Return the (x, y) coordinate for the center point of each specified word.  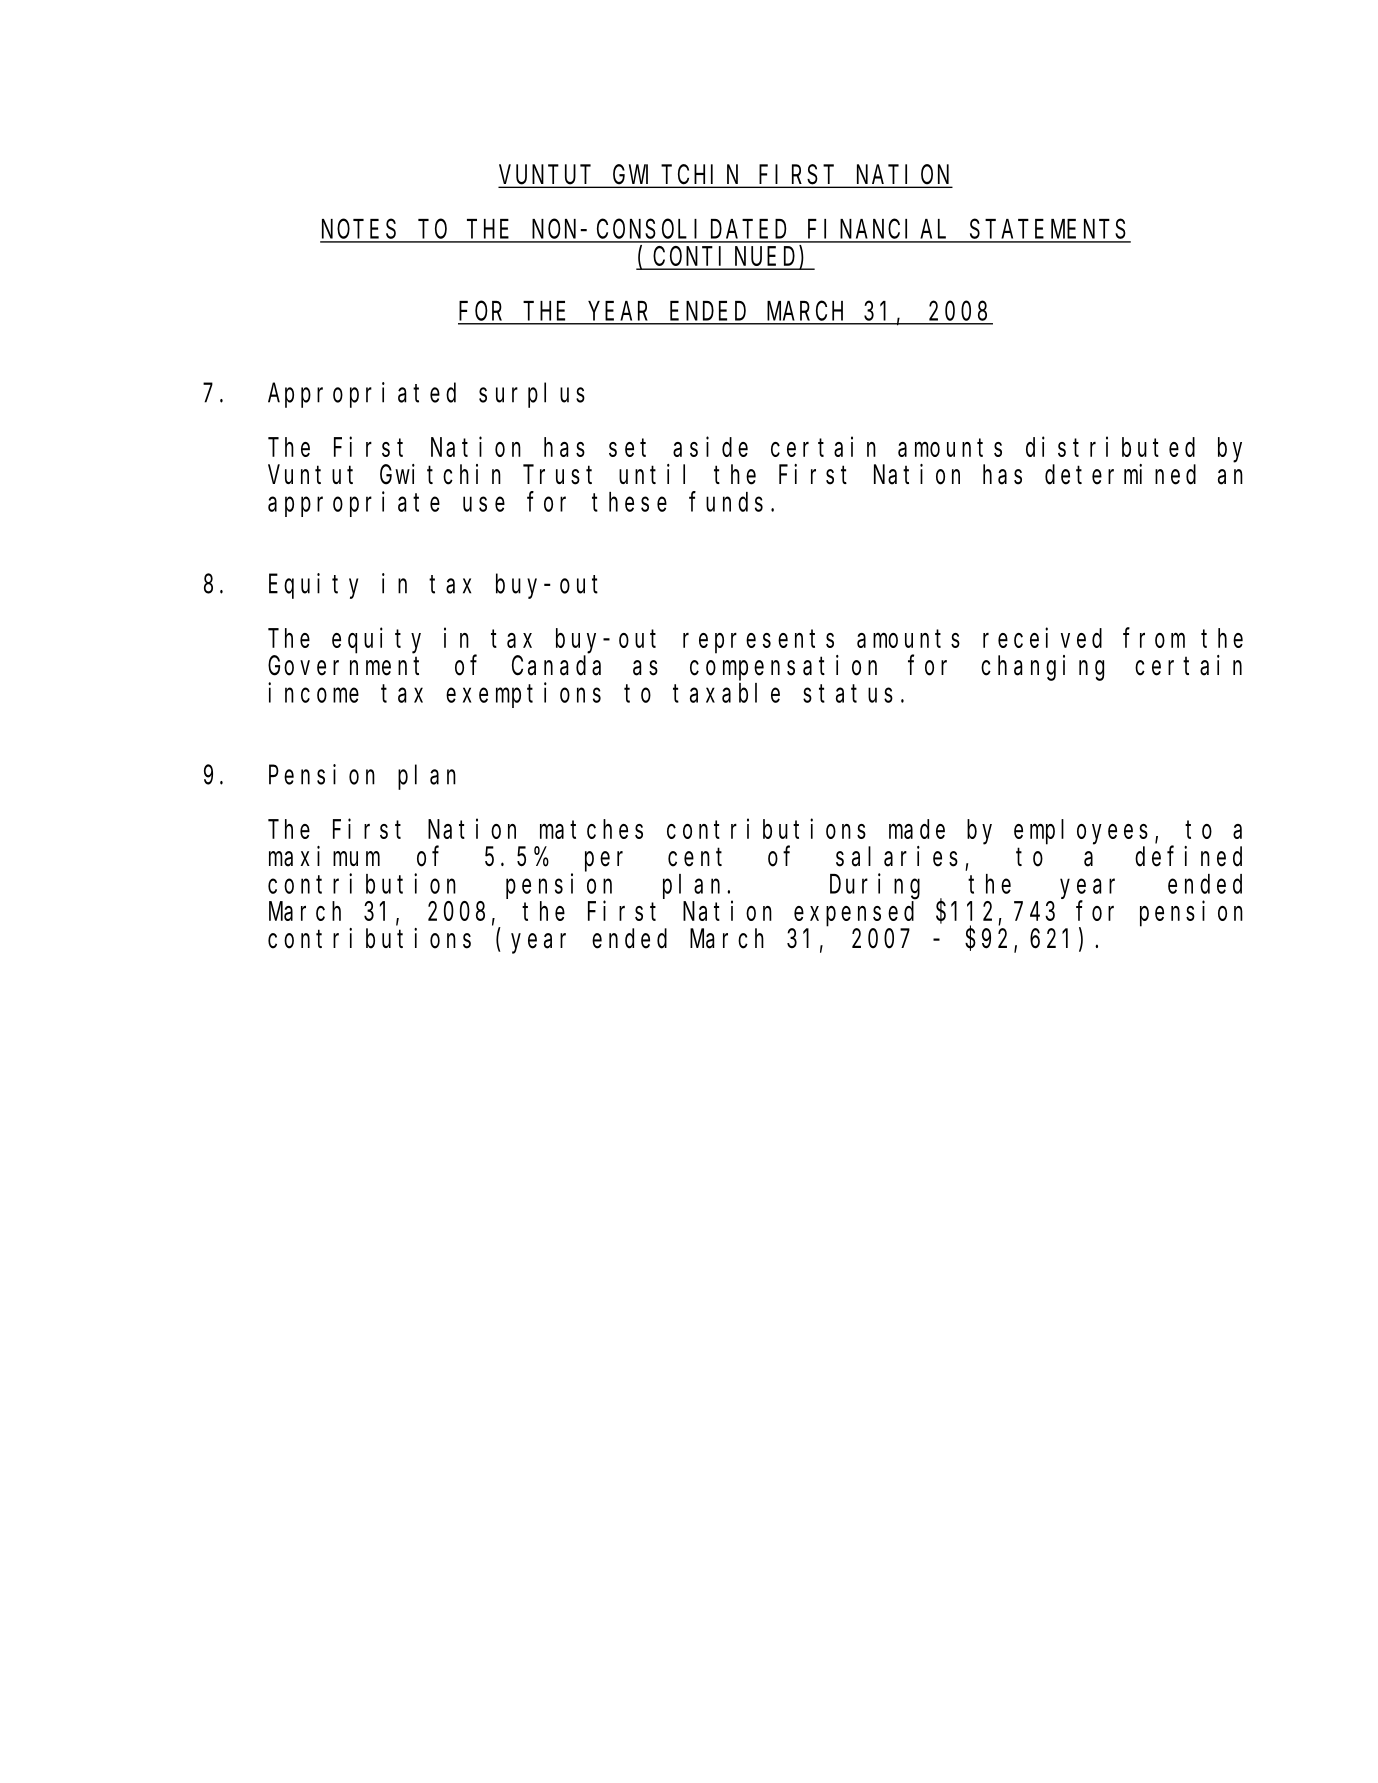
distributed (1110, 447)
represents (758, 642)
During (875, 886)
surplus (532, 395)
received (1042, 638)
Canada (556, 666)
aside (710, 447)
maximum (324, 856)
